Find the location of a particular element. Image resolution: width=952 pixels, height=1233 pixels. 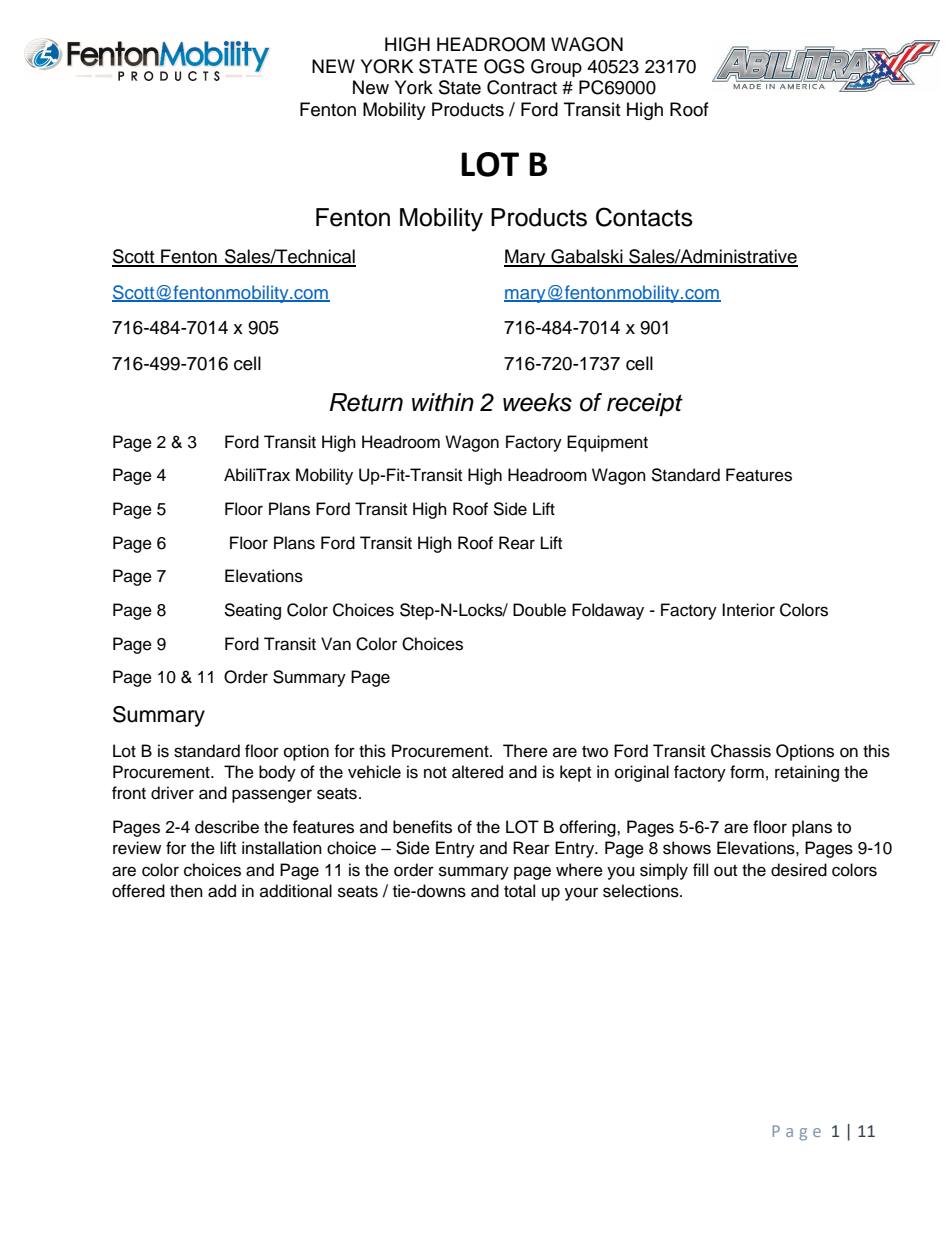

Group is located at coordinates (556, 68).
